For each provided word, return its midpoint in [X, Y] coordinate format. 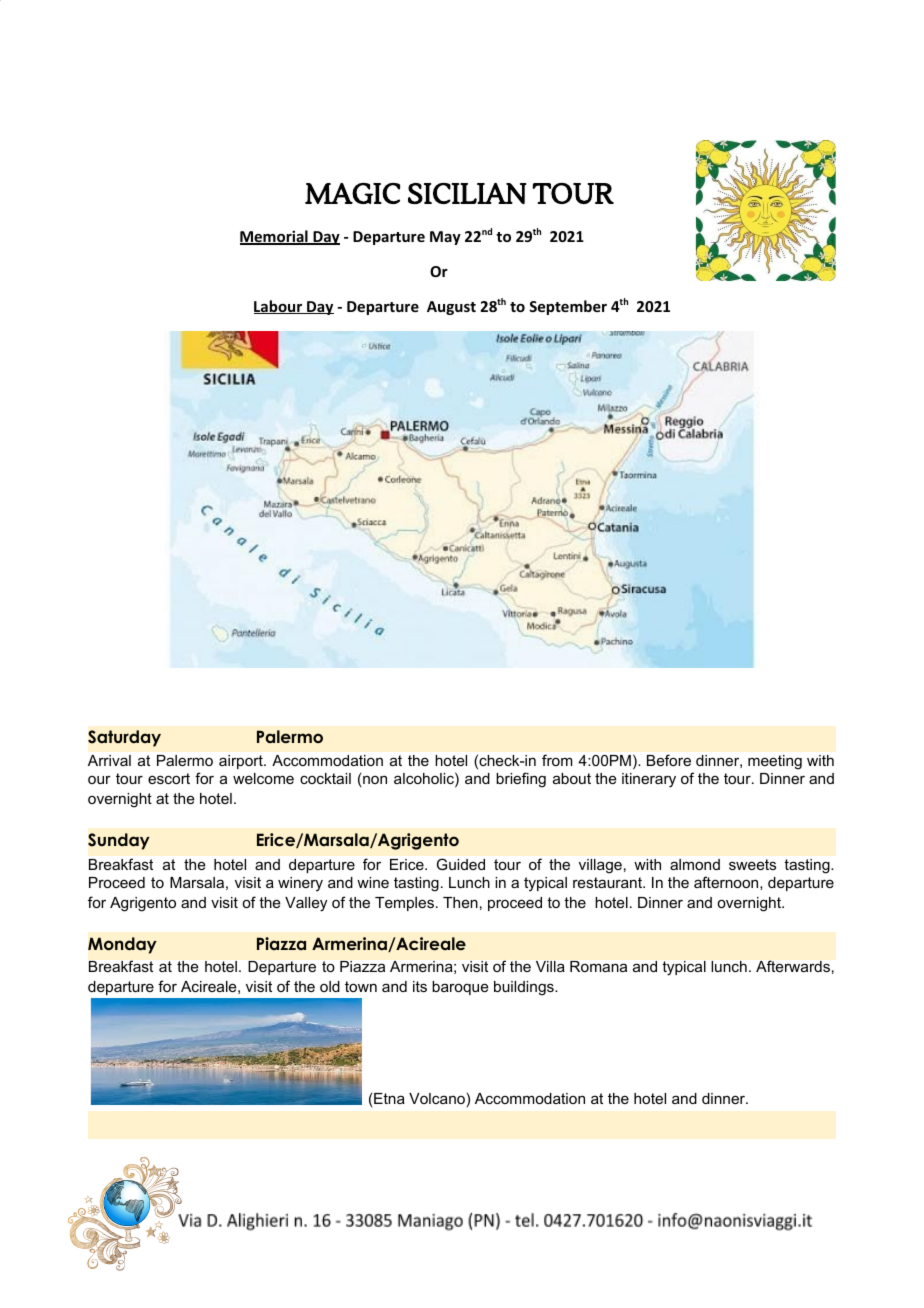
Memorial [275, 237]
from [557, 760]
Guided [461, 864]
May [445, 238]
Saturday [124, 738]
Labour [279, 307]
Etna [389, 1098]
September [568, 307]
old [330, 986]
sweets [752, 864]
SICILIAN [467, 193]
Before [669, 760]
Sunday [119, 841]
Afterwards [793, 966]
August [451, 308]
